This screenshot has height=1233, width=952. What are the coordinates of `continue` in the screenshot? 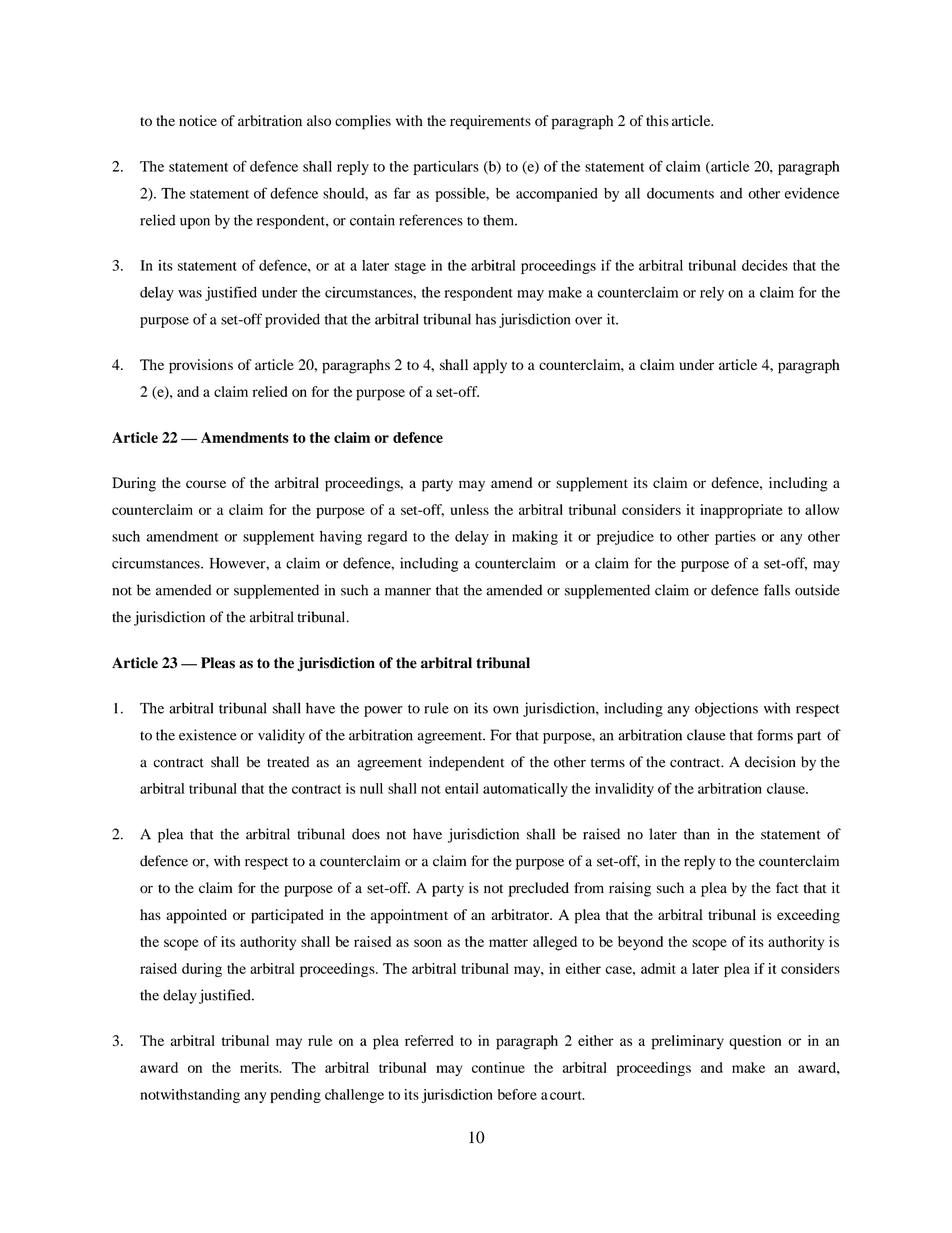 It's located at (498, 1067).
